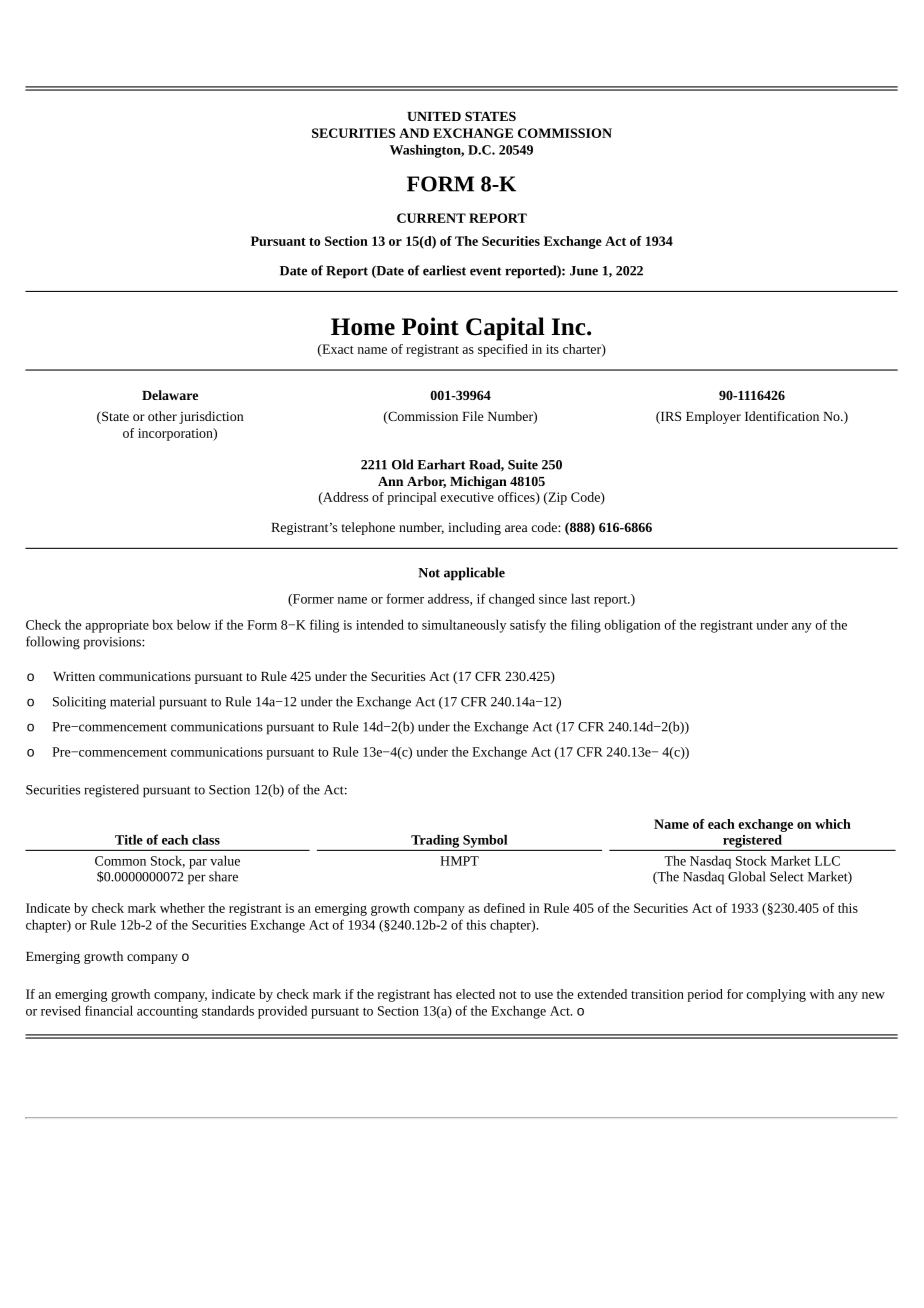 Image resolution: width=924 pixels, height=1308 pixels. What do you see at coordinates (464, 626) in the page?
I see `simultaneously` at bounding box center [464, 626].
